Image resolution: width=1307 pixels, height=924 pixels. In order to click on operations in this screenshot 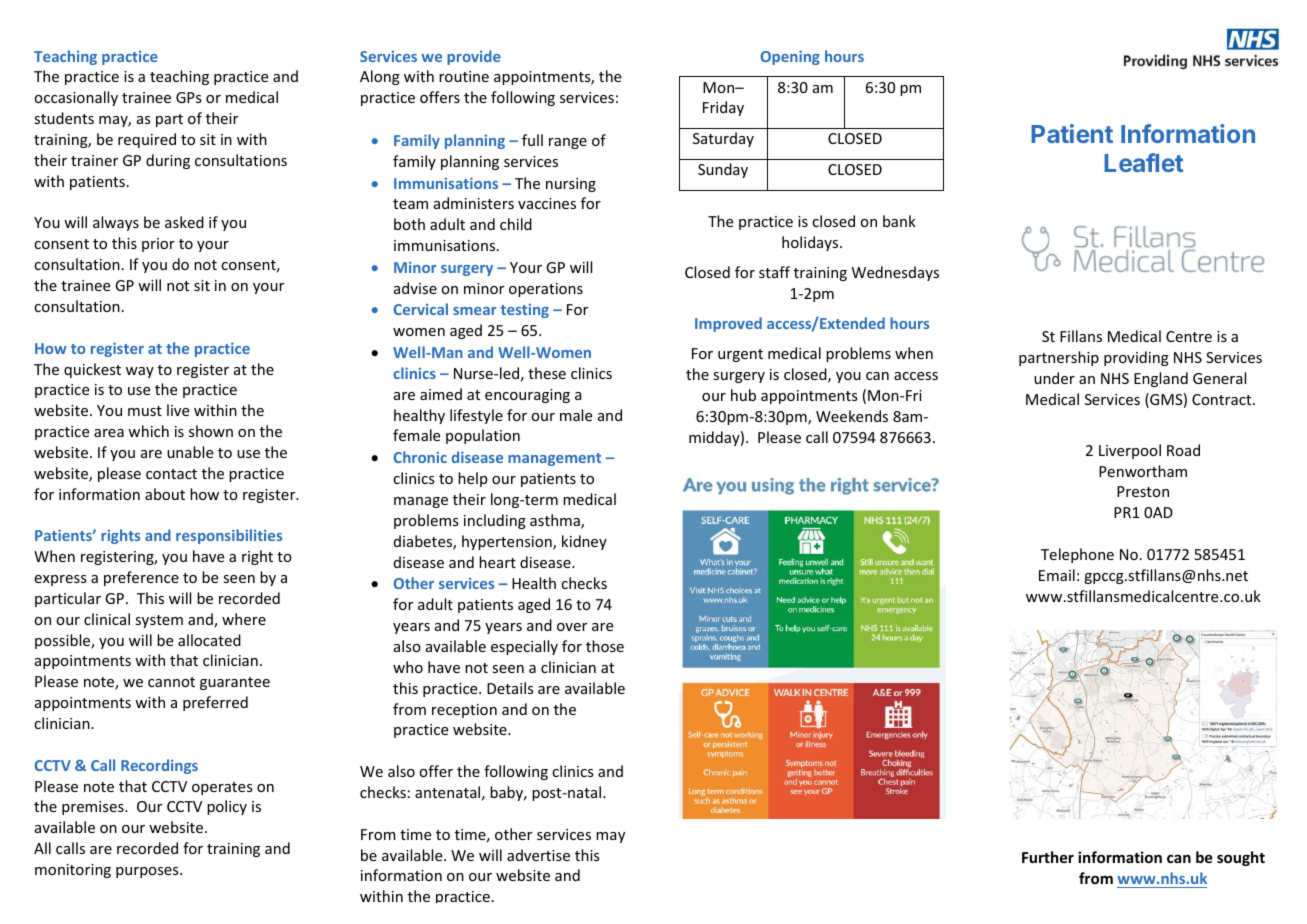, I will do `click(546, 290)`.
